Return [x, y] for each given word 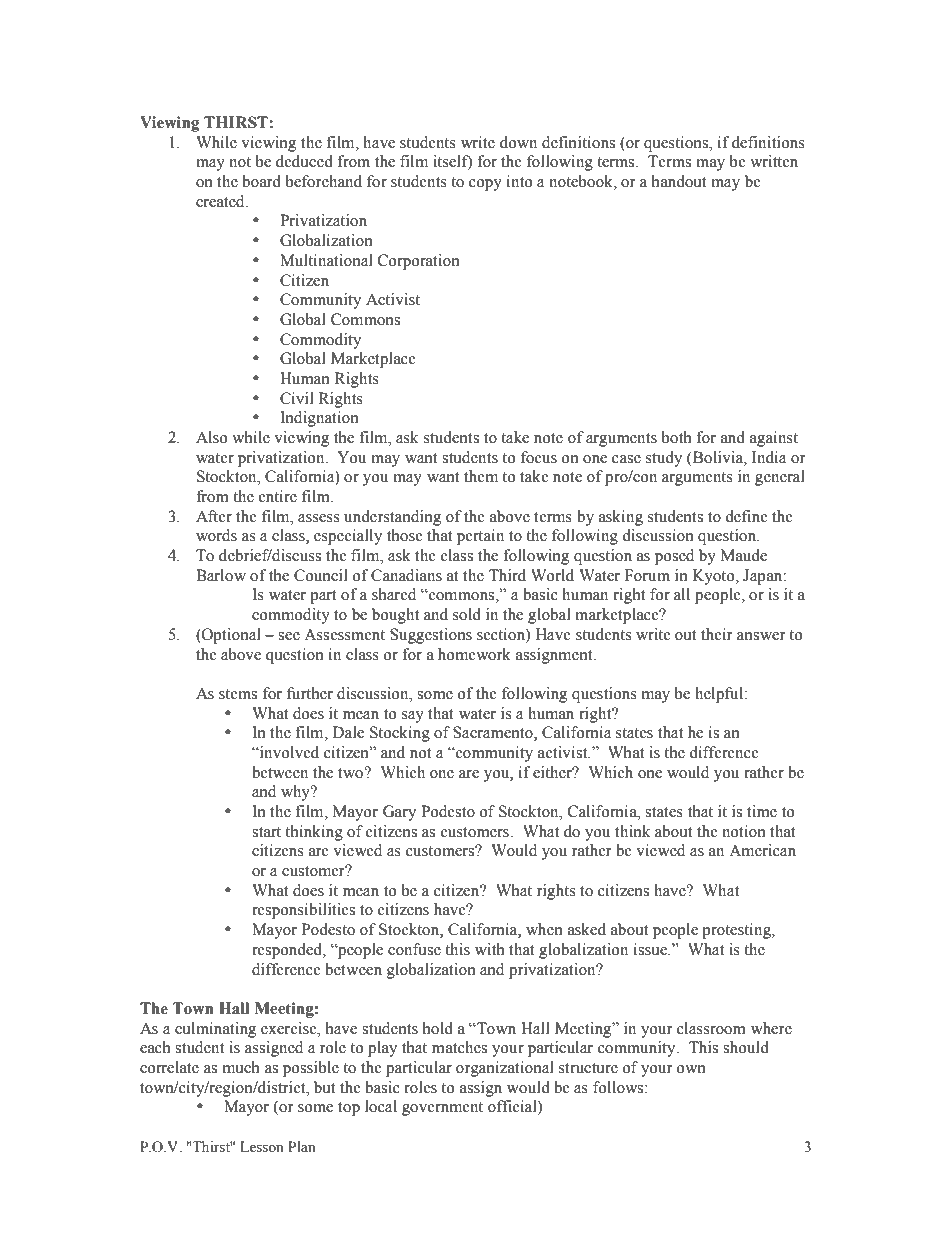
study [664, 459]
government [442, 1109]
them [481, 476]
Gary [399, 813]
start [266, 832]
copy [485, 185]
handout [679, 181]
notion [744, 831]
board [261, 181]
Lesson [262, 1147]
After [214, 516]
